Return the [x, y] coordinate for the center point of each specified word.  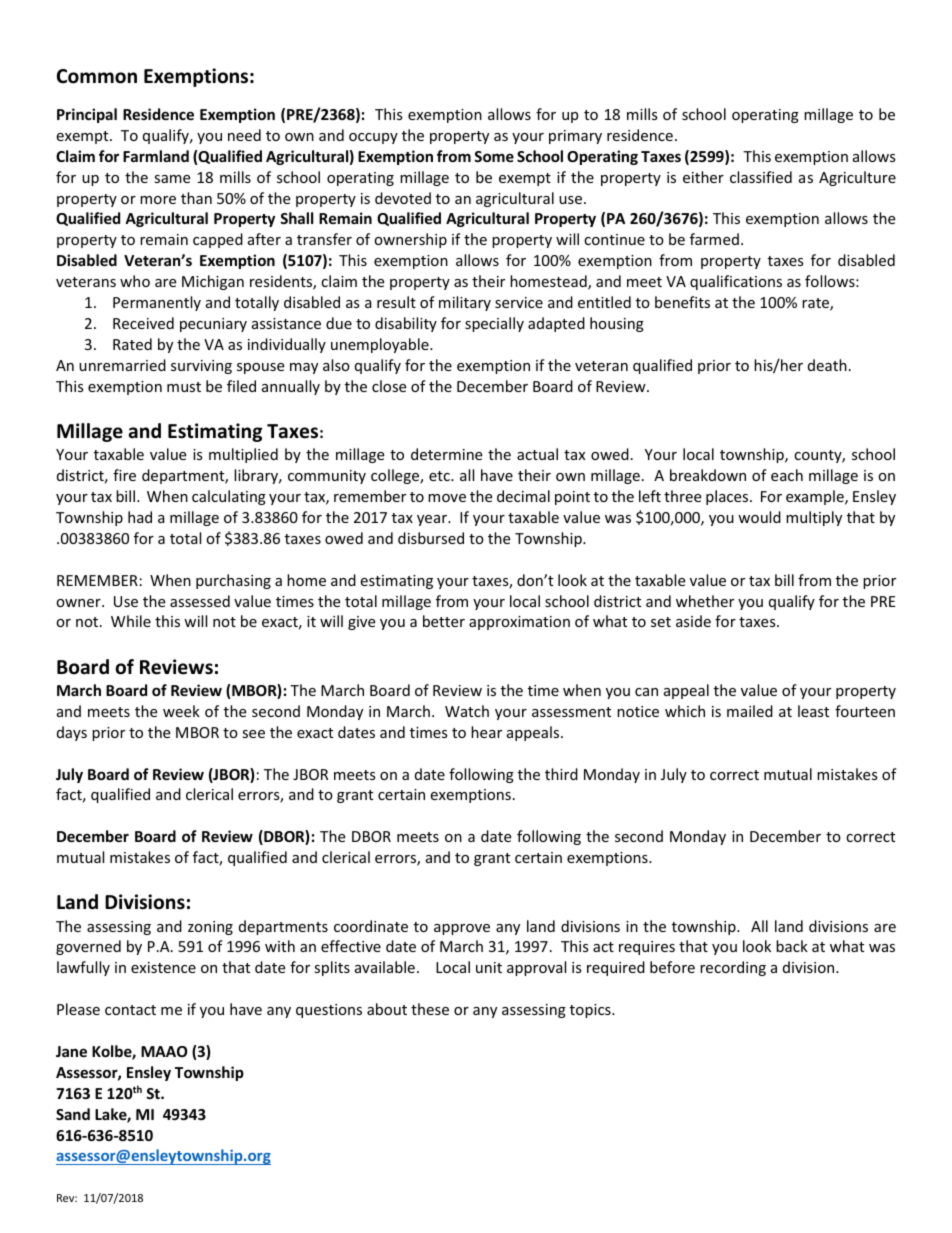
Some [494, 156]
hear [486, 732]
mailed [750, 711]
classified [761, 177]
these [430, 1009]
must [184, 387]
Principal [87, 115]
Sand [73, 1114]
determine [446, 454]
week [181, 711]
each [787, 475]
